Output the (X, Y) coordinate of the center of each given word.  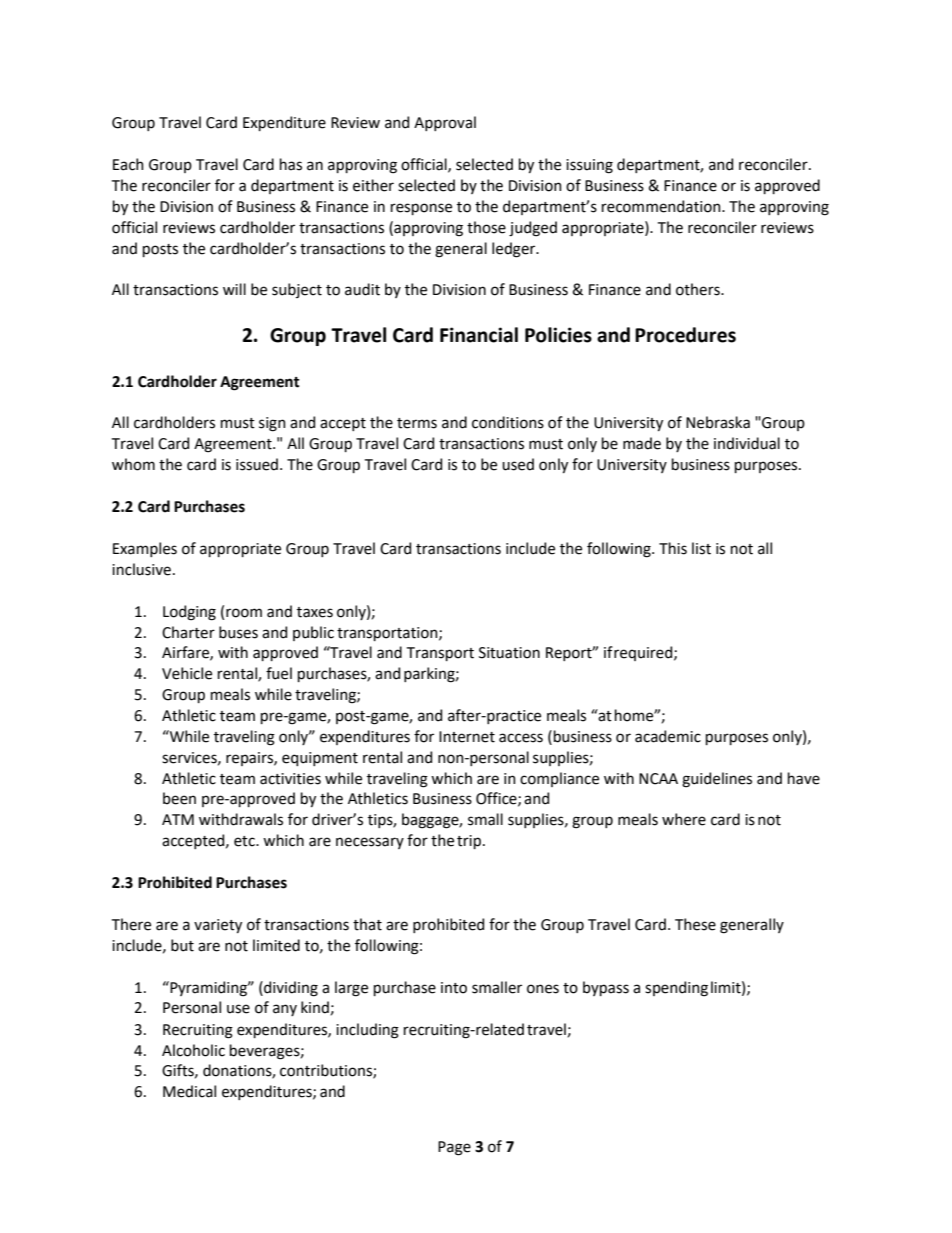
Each (128, 164)
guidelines (717, 780)
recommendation (662, 206)
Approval (445, 123)
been (179, 798)
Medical (189, 1091)
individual (747, 443)
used (518, 464)
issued (257, 464)
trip (469, 842)
